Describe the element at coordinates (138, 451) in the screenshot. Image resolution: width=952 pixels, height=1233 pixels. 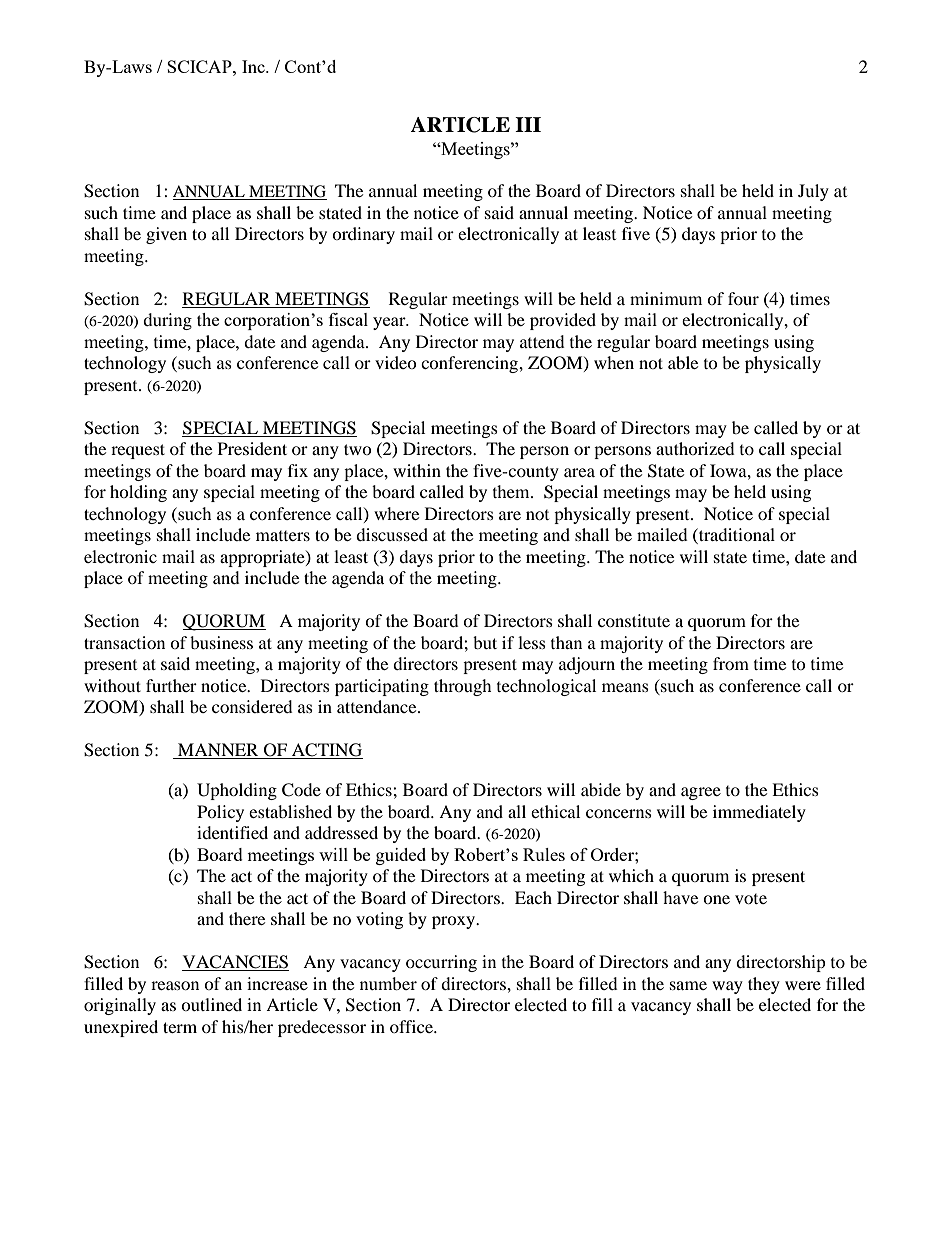
I see `request` at that location.
